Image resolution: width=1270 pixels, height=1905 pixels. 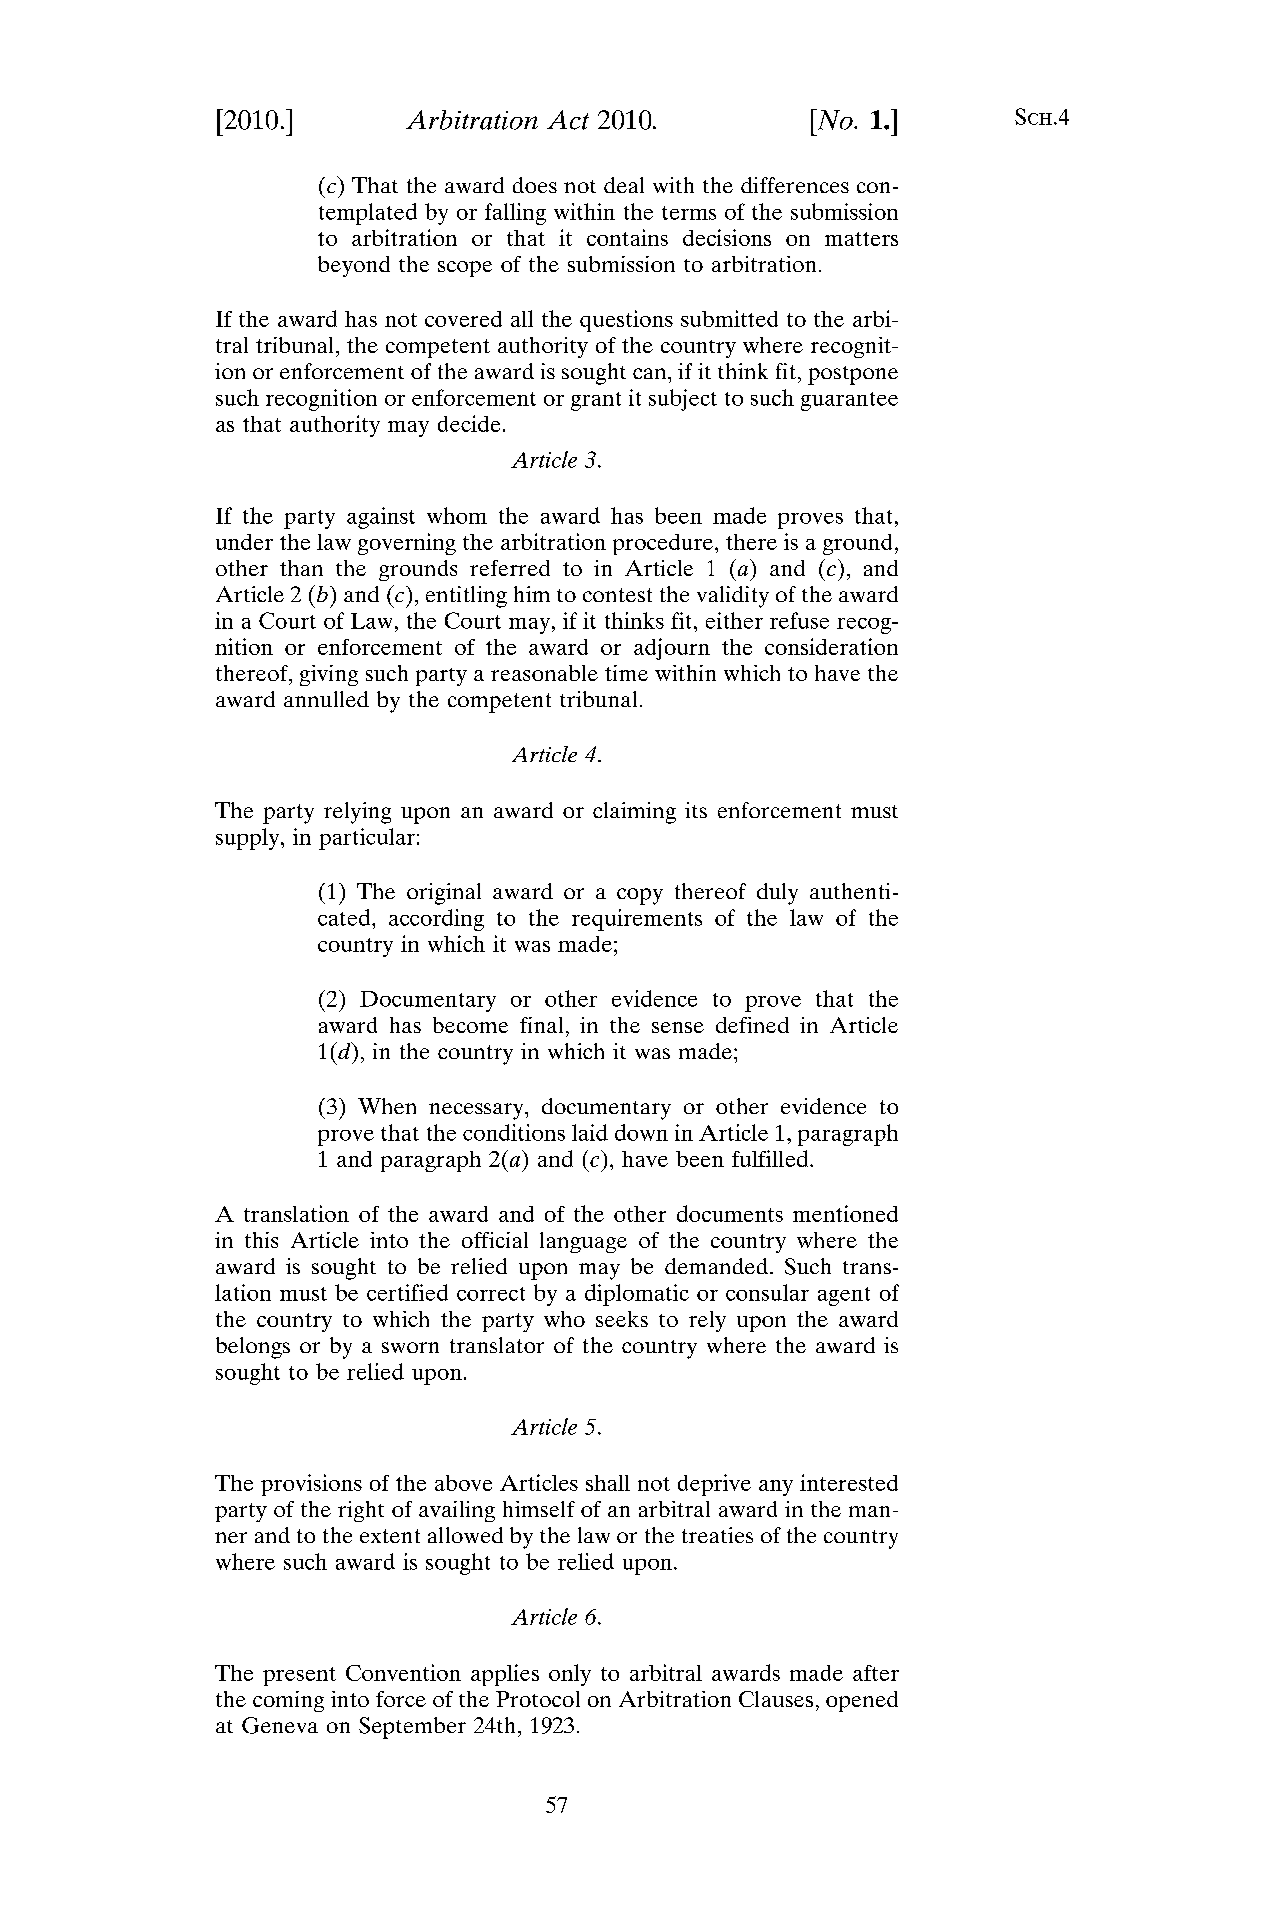 What do you see at coordinates (326, 699) in the page?
I see `annulled` at bounding box center [326, 699].
